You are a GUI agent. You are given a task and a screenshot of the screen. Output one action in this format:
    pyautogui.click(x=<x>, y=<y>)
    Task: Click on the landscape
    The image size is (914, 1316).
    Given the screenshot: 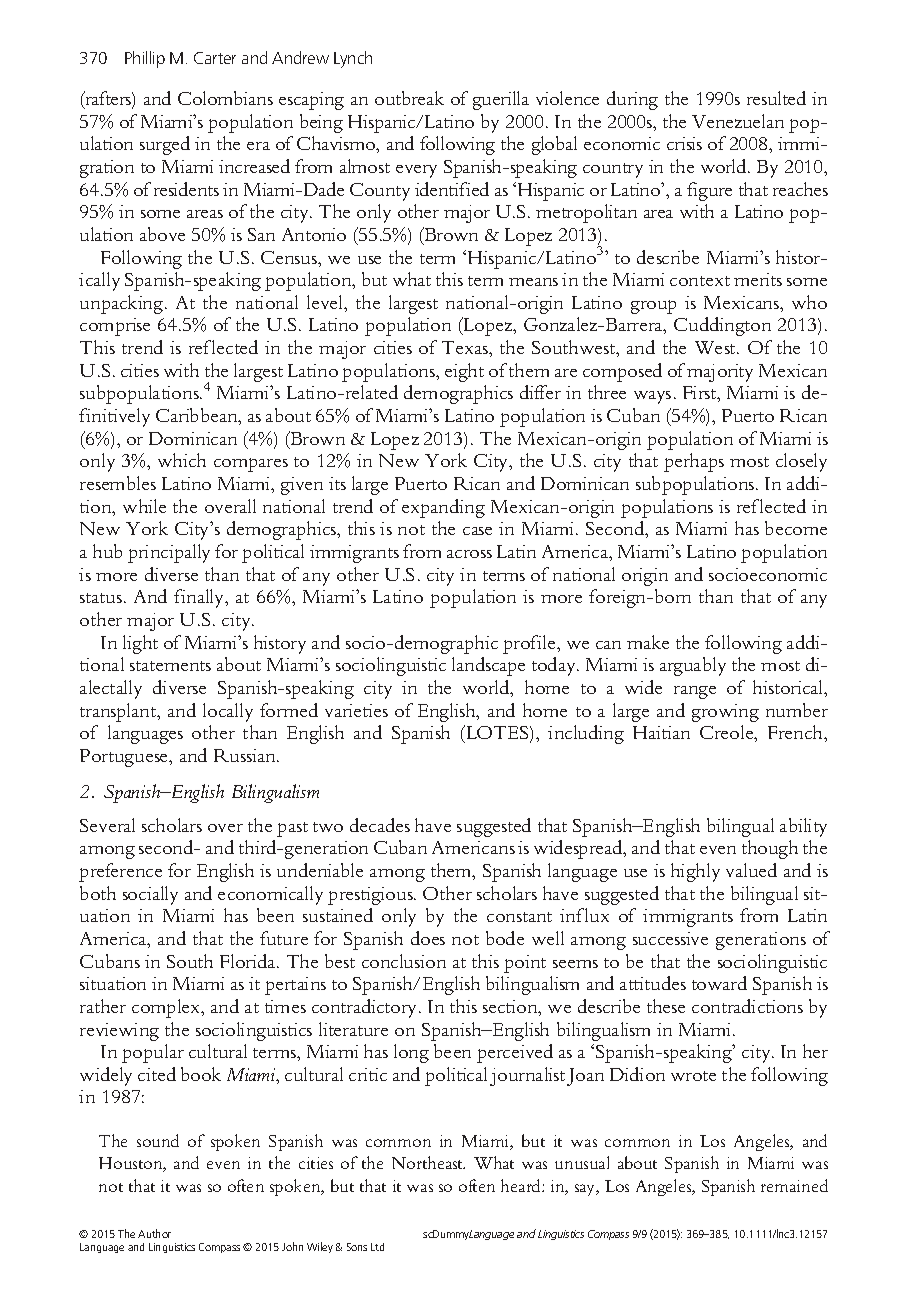 What is the action you would take?
    pyautogui.click(x=488, y=666)
